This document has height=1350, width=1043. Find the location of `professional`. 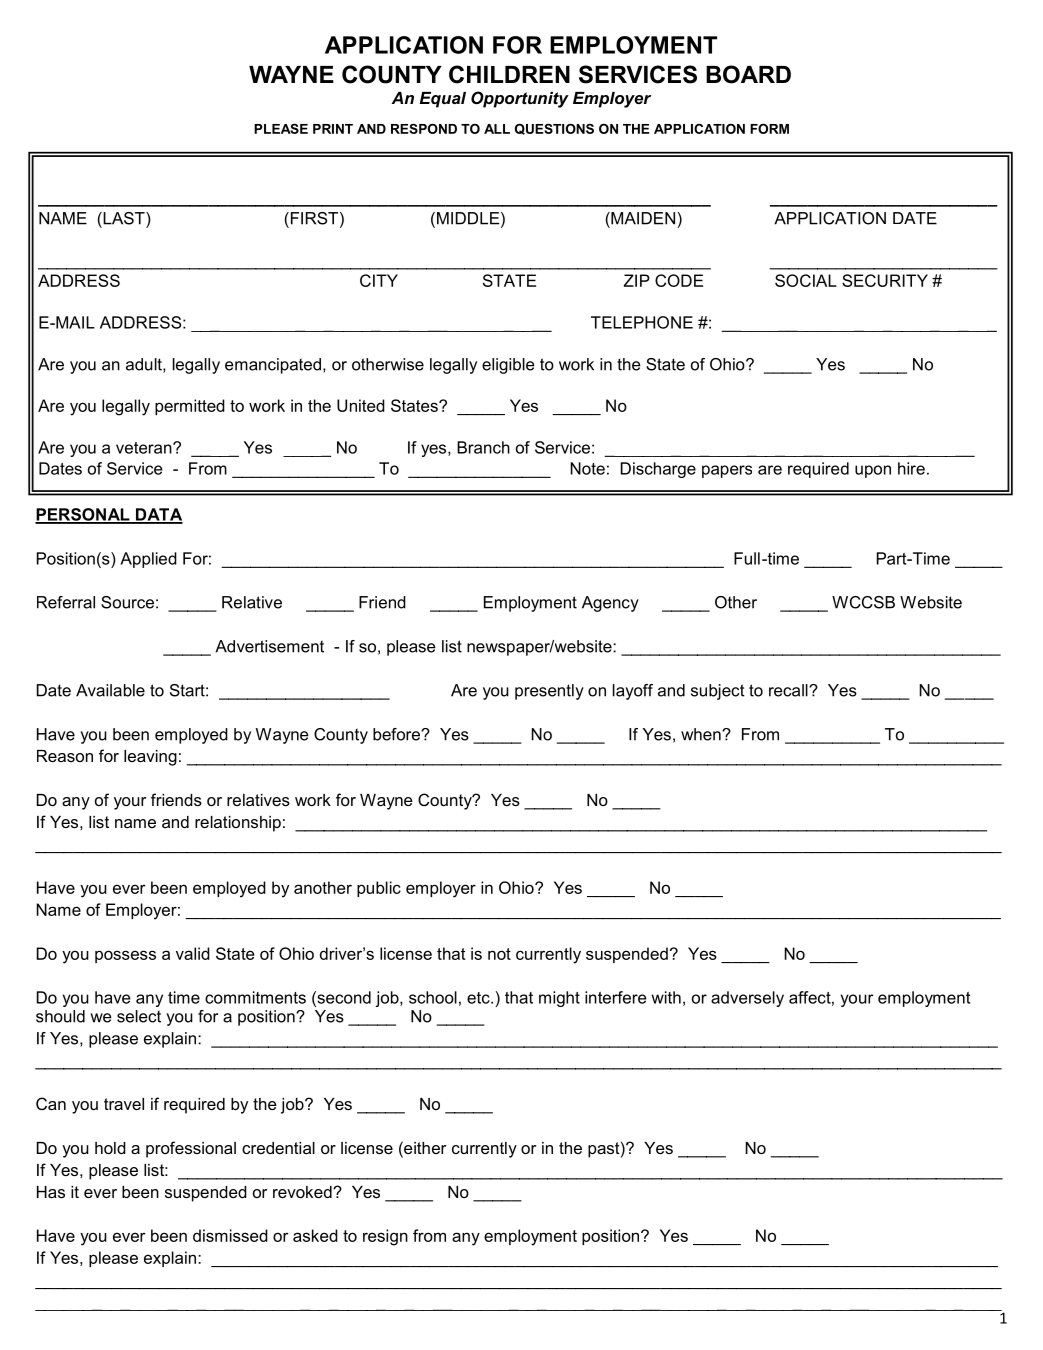

professional is located at coordinates (191, 1149).
